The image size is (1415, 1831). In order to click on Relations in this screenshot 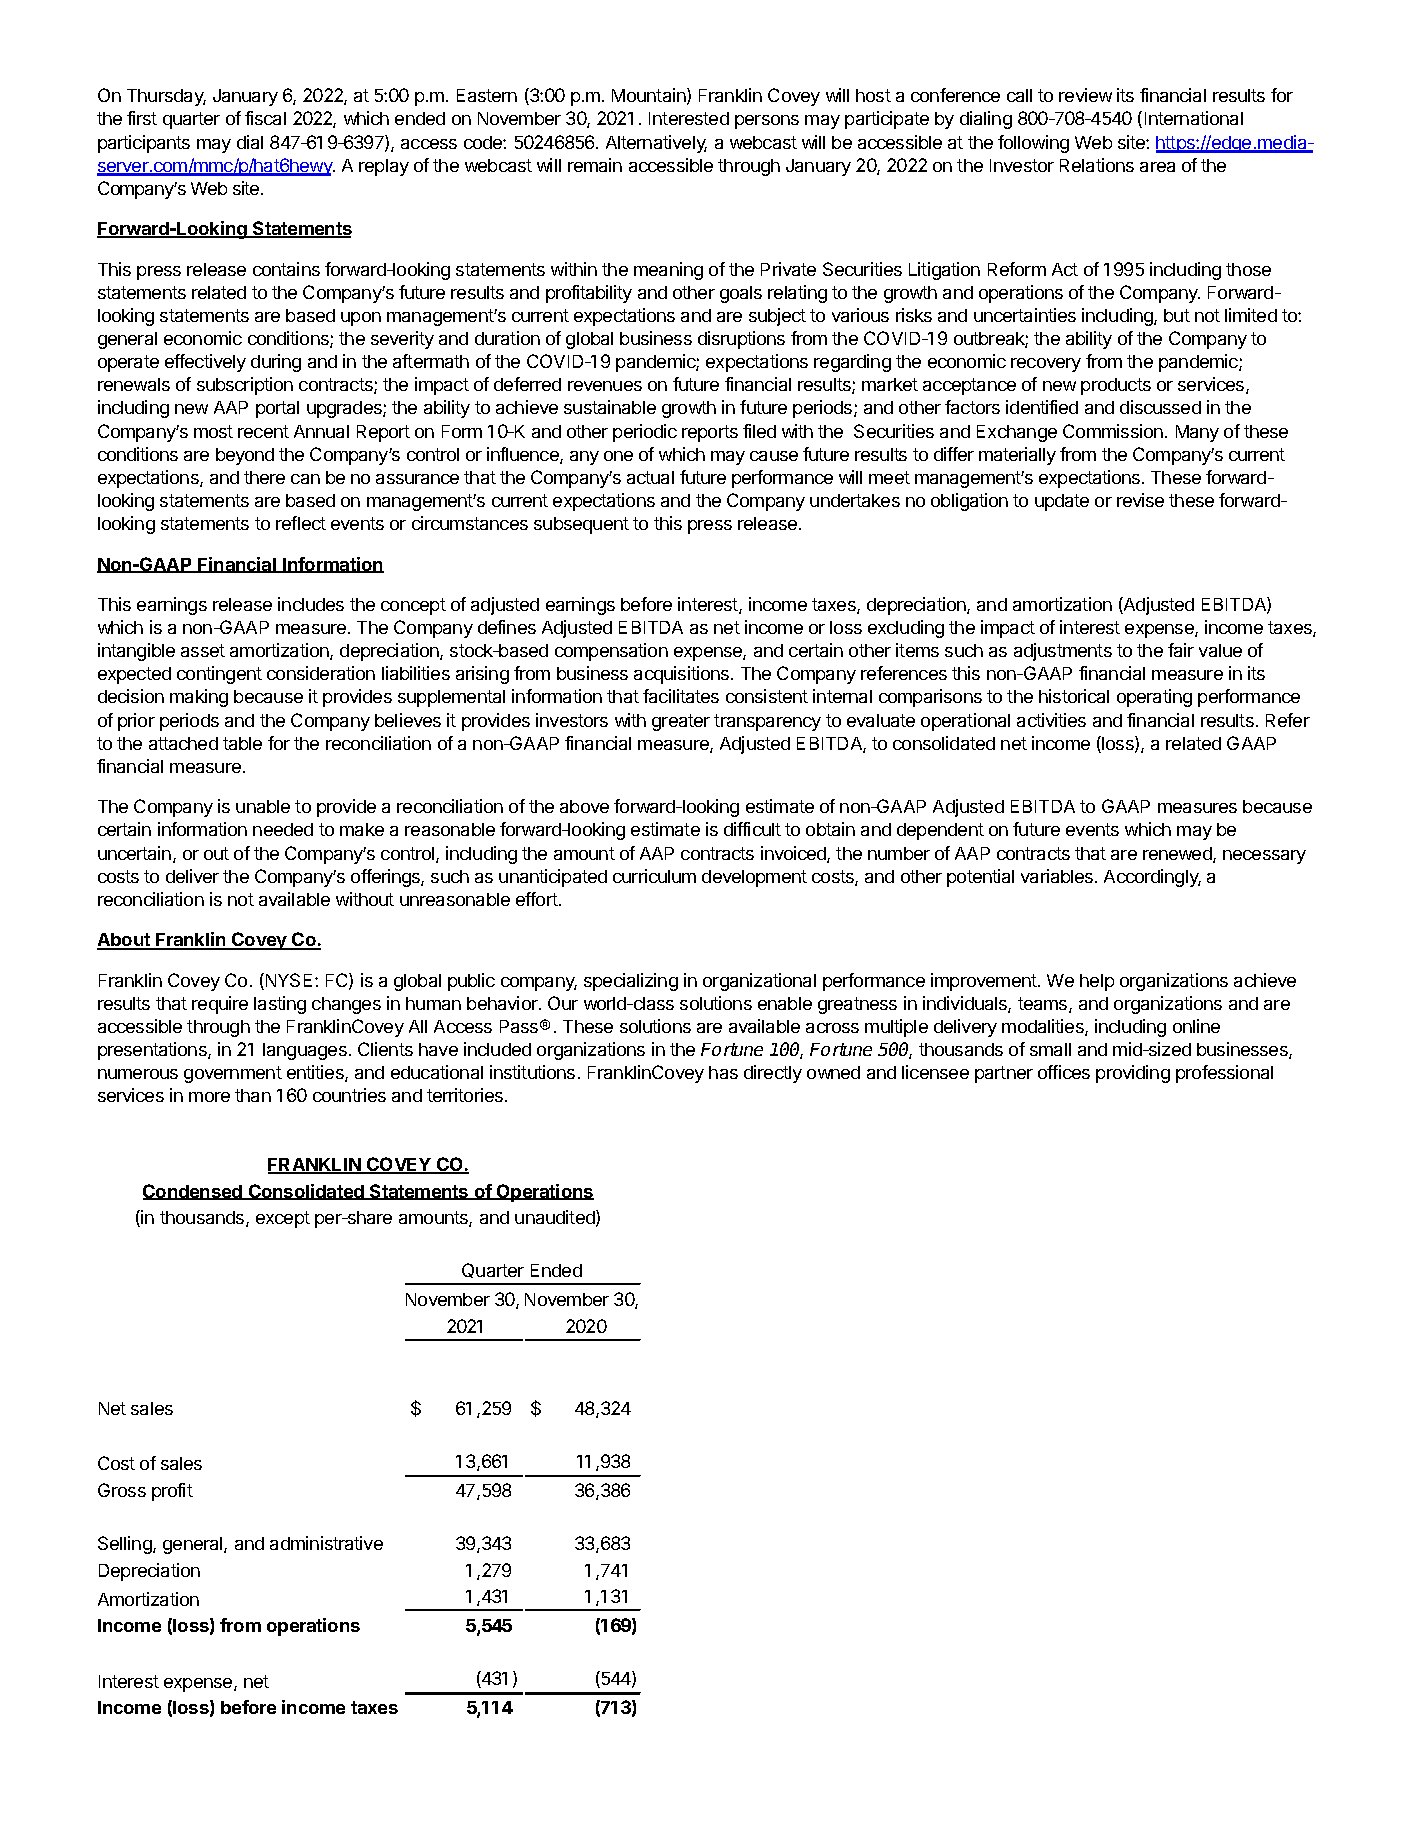, I will do `click(1097, 165)`.
